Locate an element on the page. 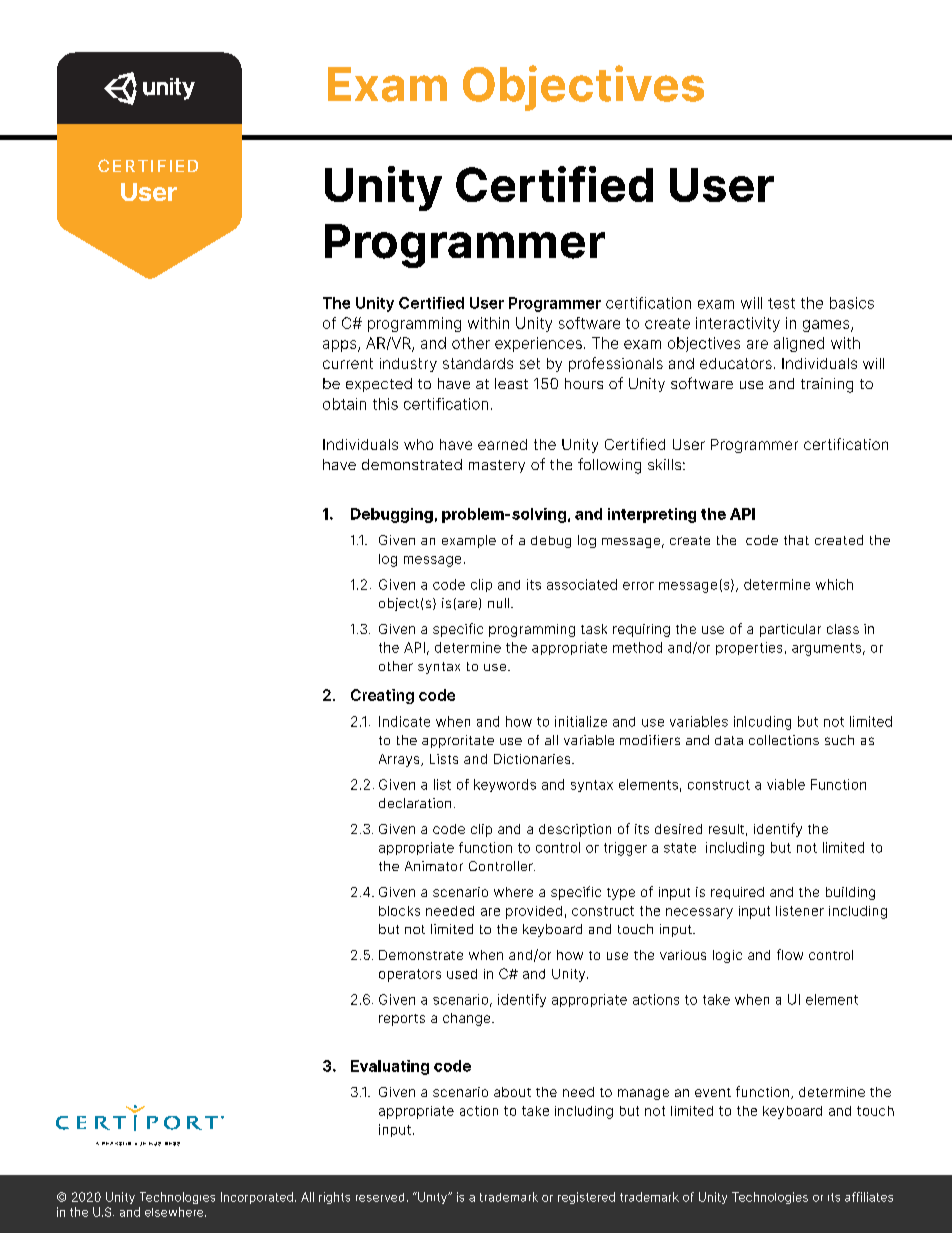 The height and width of the document is (1233, 952). blocks is located at coordinates (399, 911).
